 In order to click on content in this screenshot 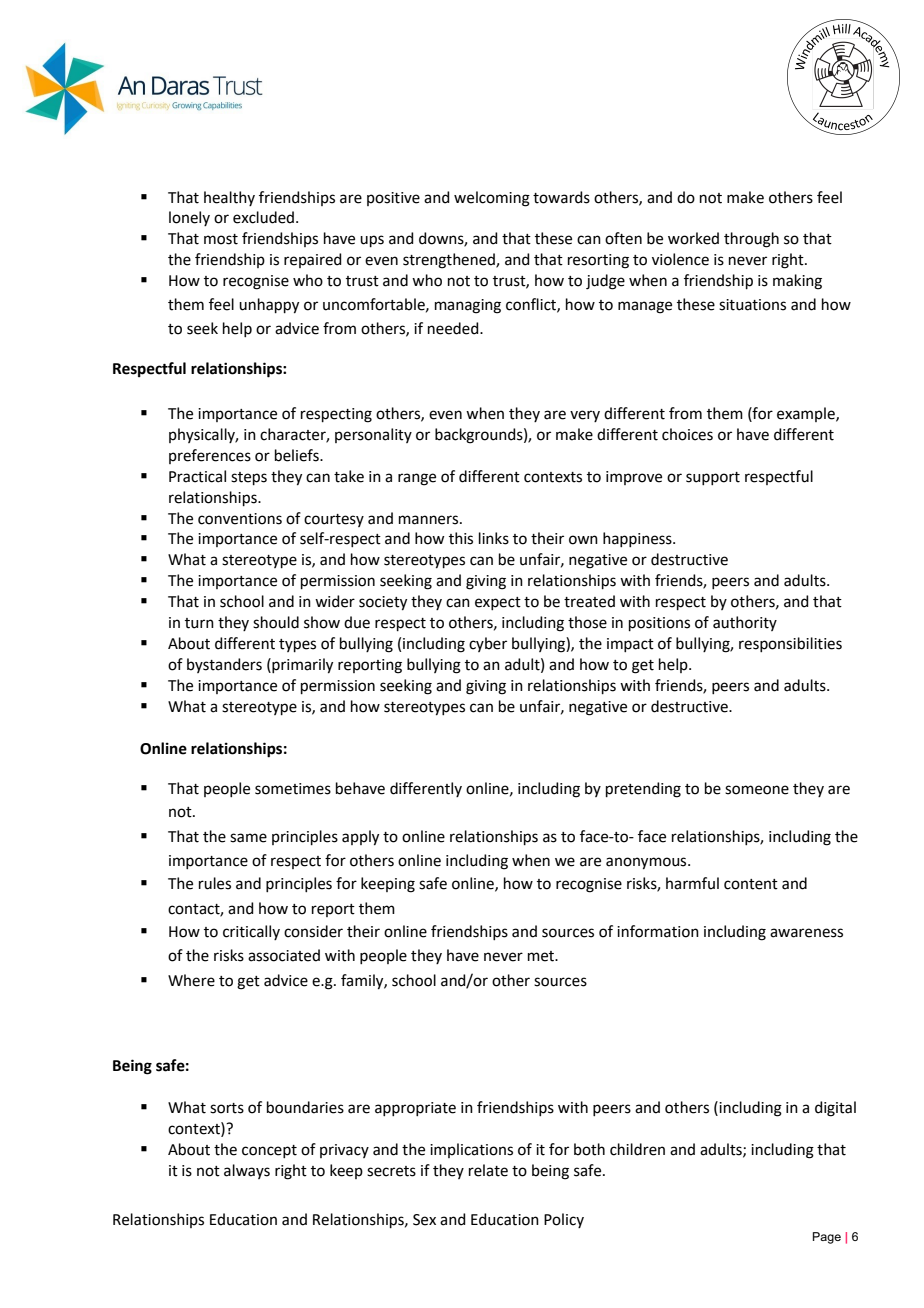, I will do `click(751, 884)`.
